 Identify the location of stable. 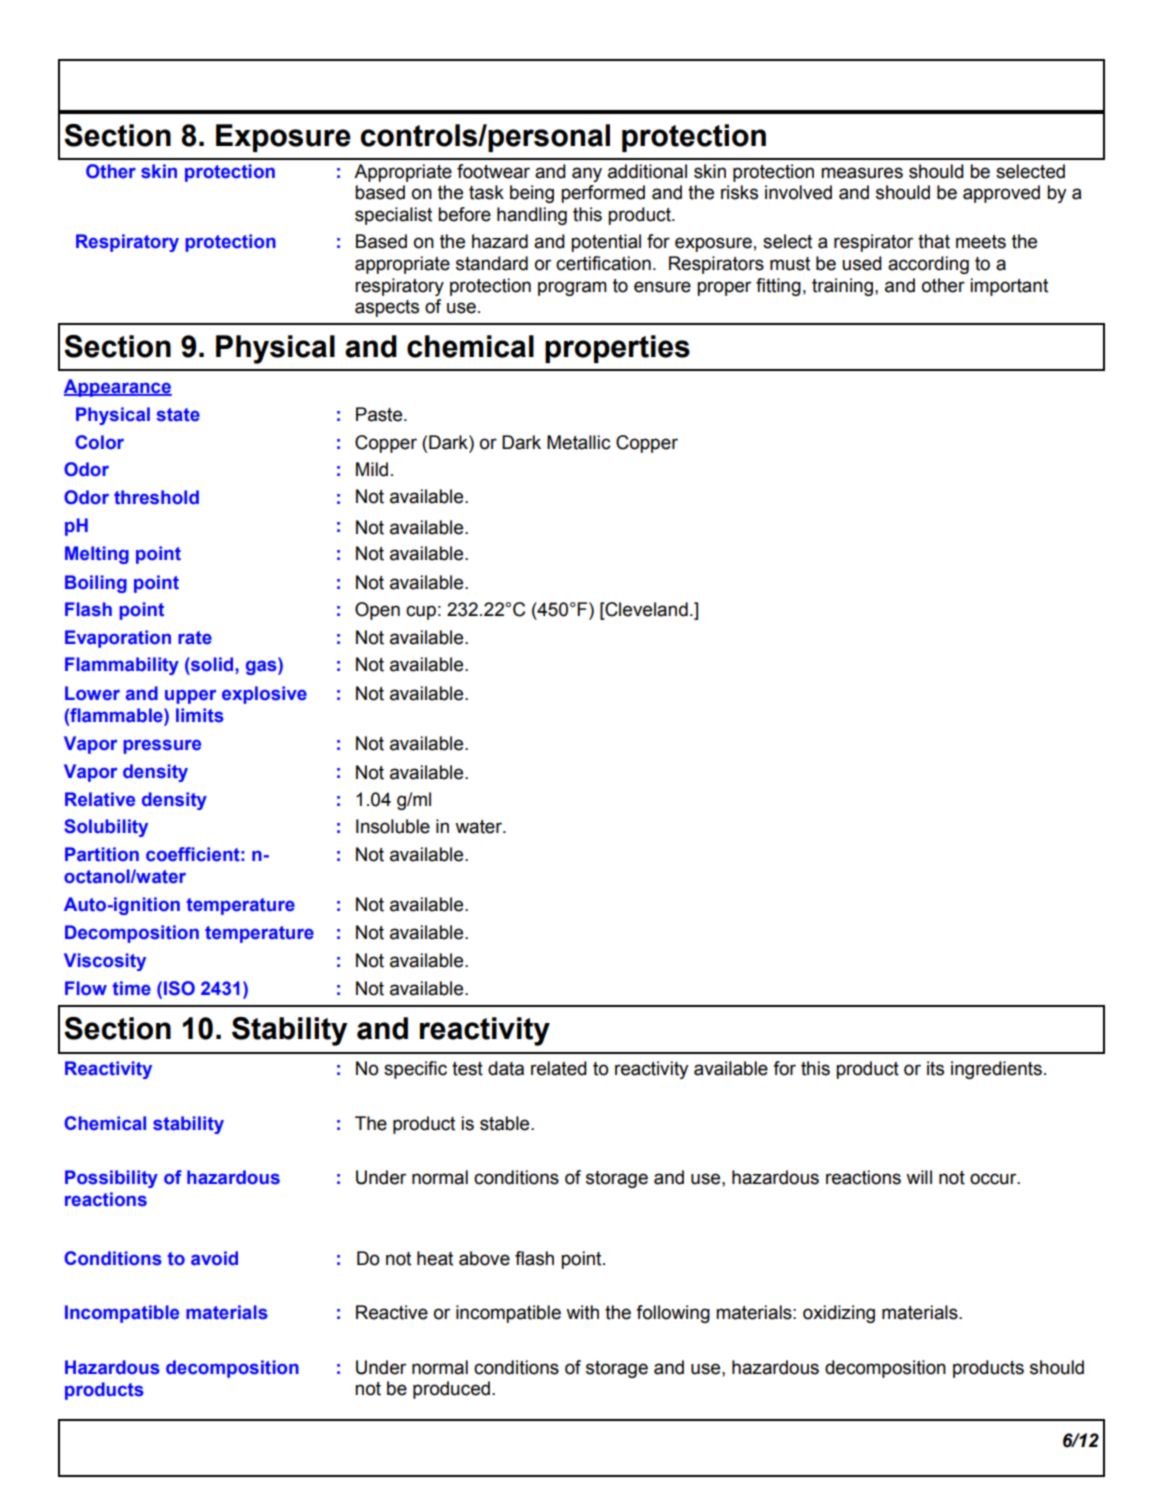
(506, 1123).
